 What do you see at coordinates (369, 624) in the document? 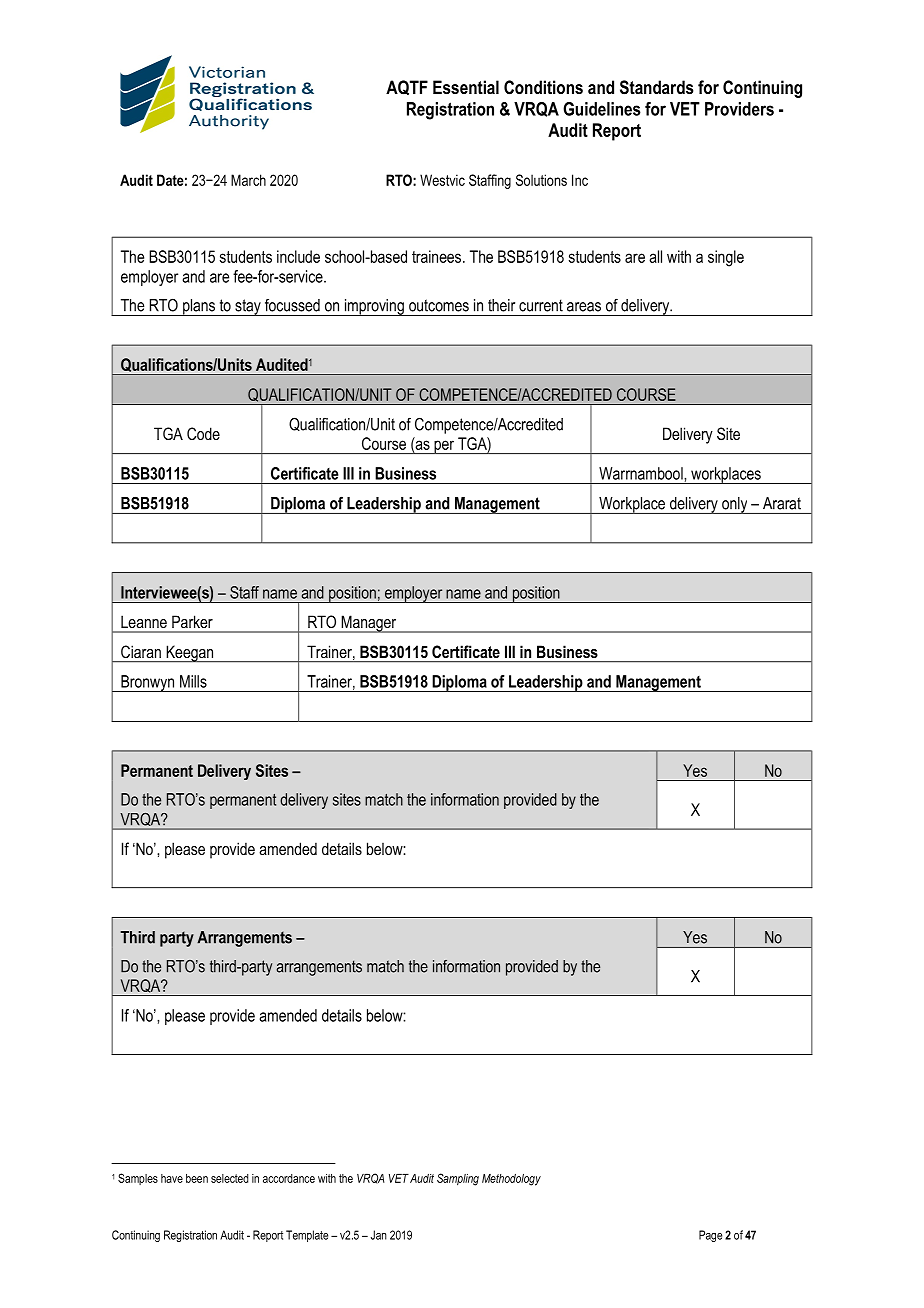
I see `Manager` at bounding box center [369, 624].
